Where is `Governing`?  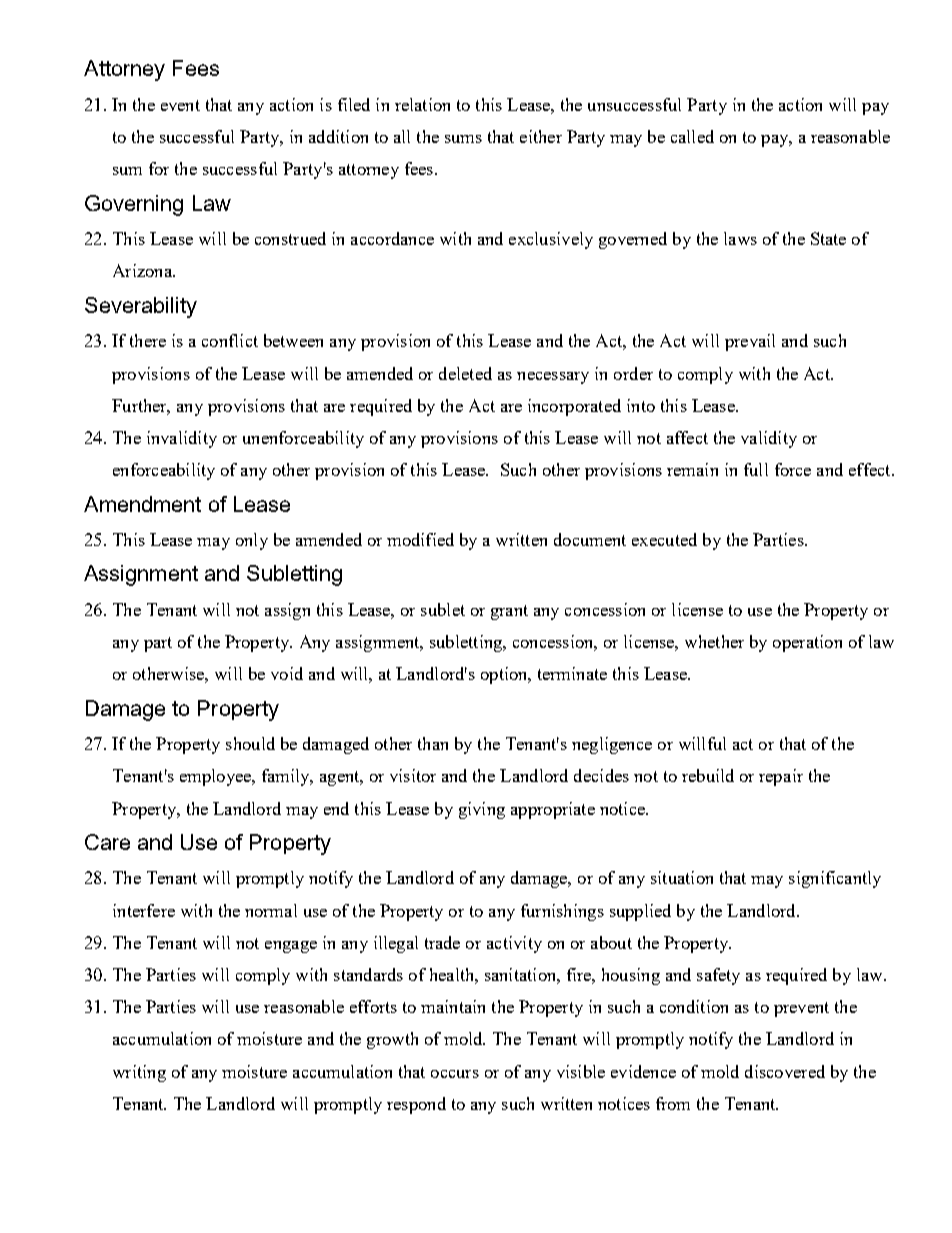
Governing is located at coordinates (134, 205).
